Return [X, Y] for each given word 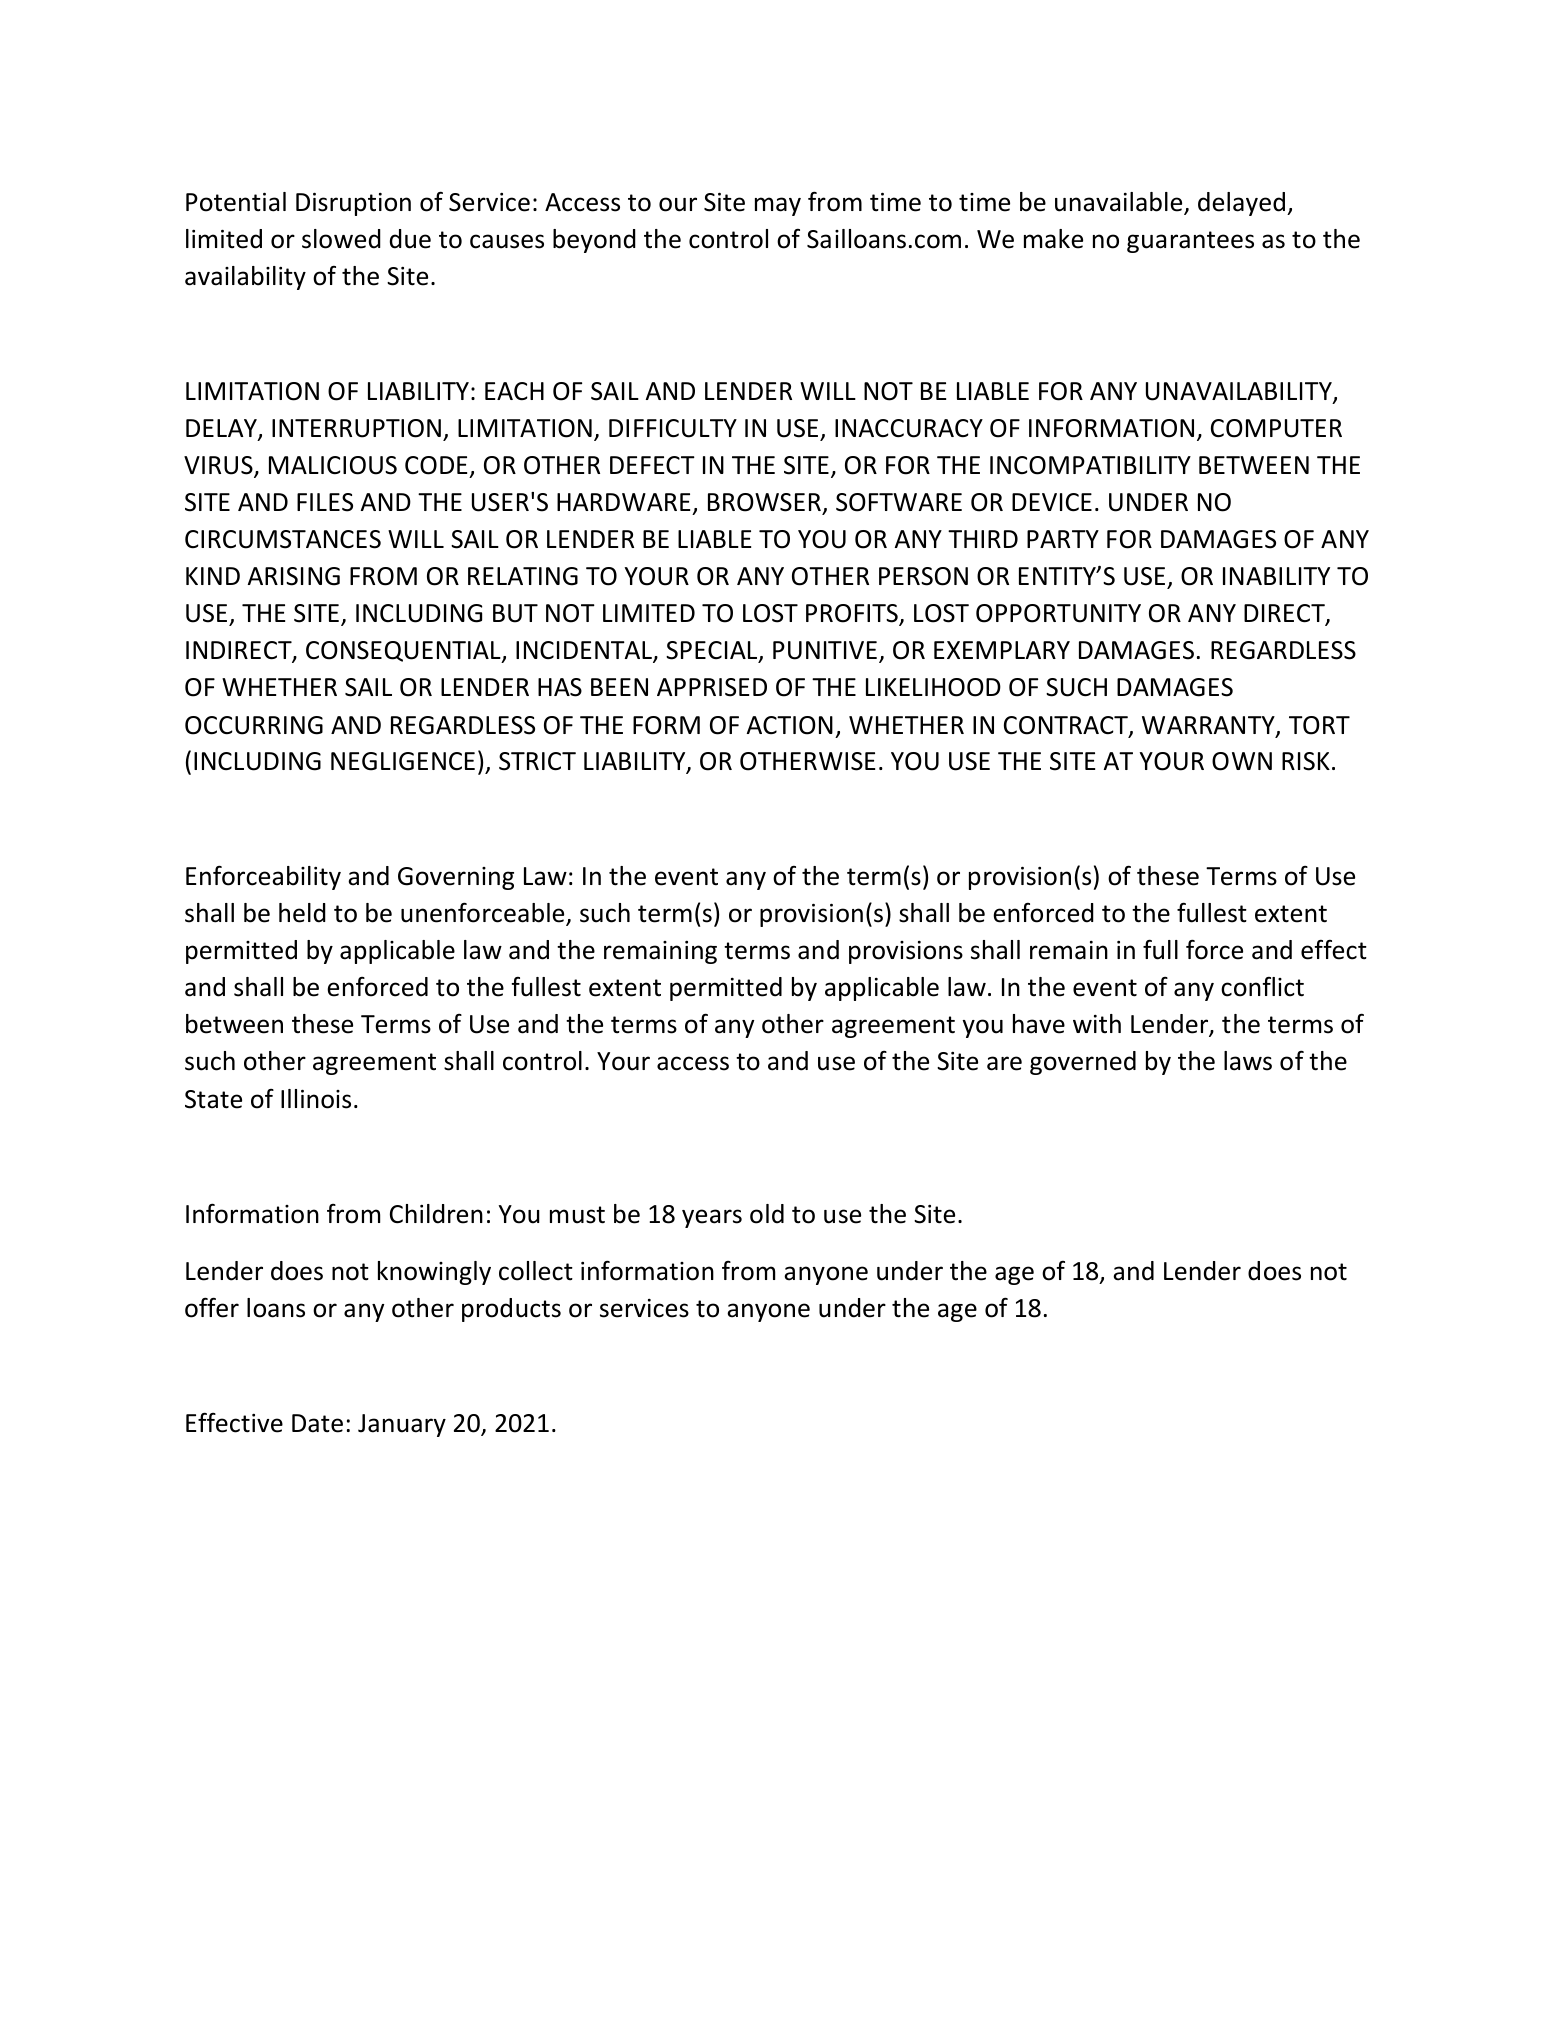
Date [317, 1423]
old [767, 1214]
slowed [341, 239]
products [511, 1310]
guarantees [1190, 242]
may [778, 206]
